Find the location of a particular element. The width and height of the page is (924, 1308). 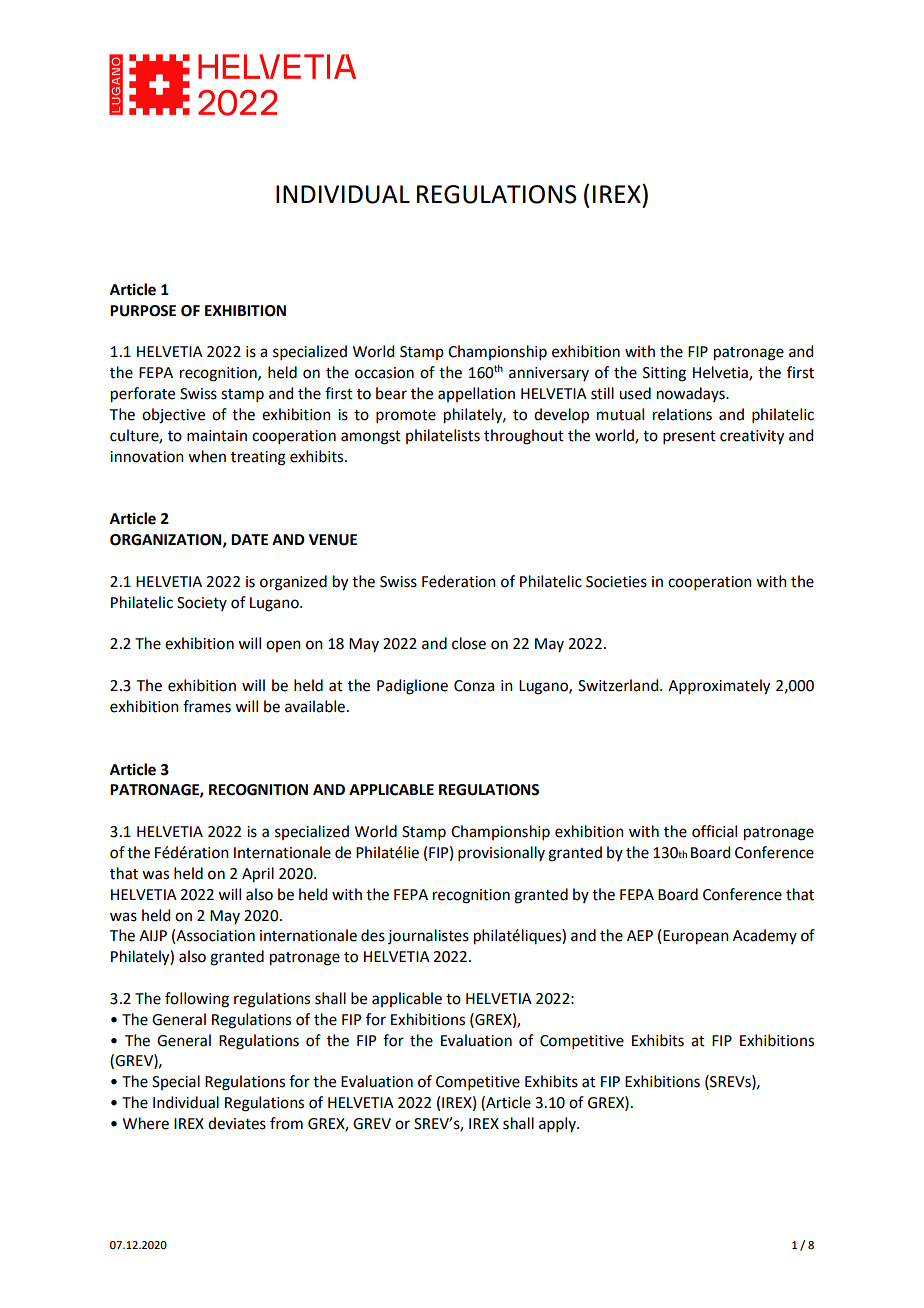

Approximately is located at coordinates (719, 687).
